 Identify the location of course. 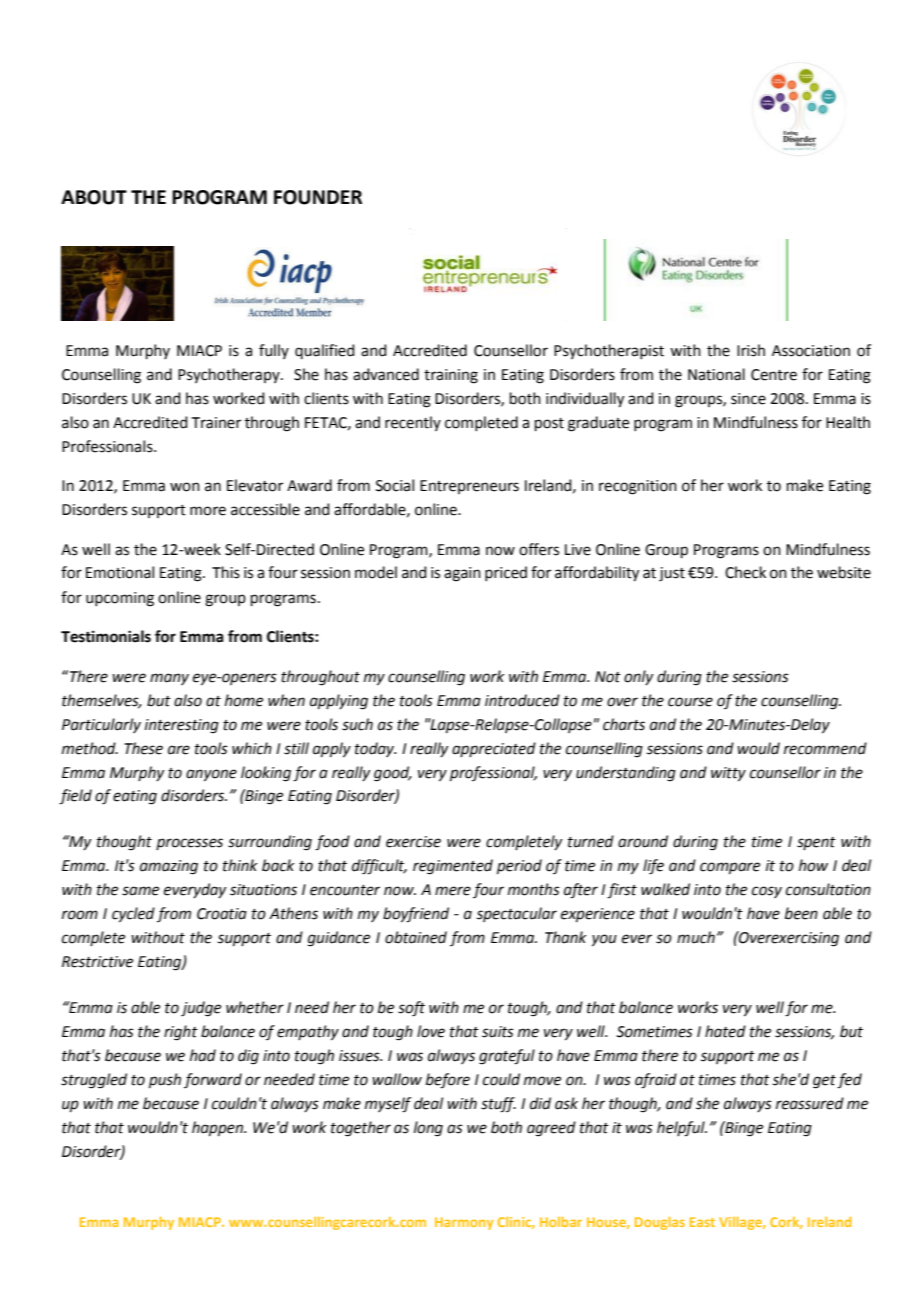
(690, 702).
